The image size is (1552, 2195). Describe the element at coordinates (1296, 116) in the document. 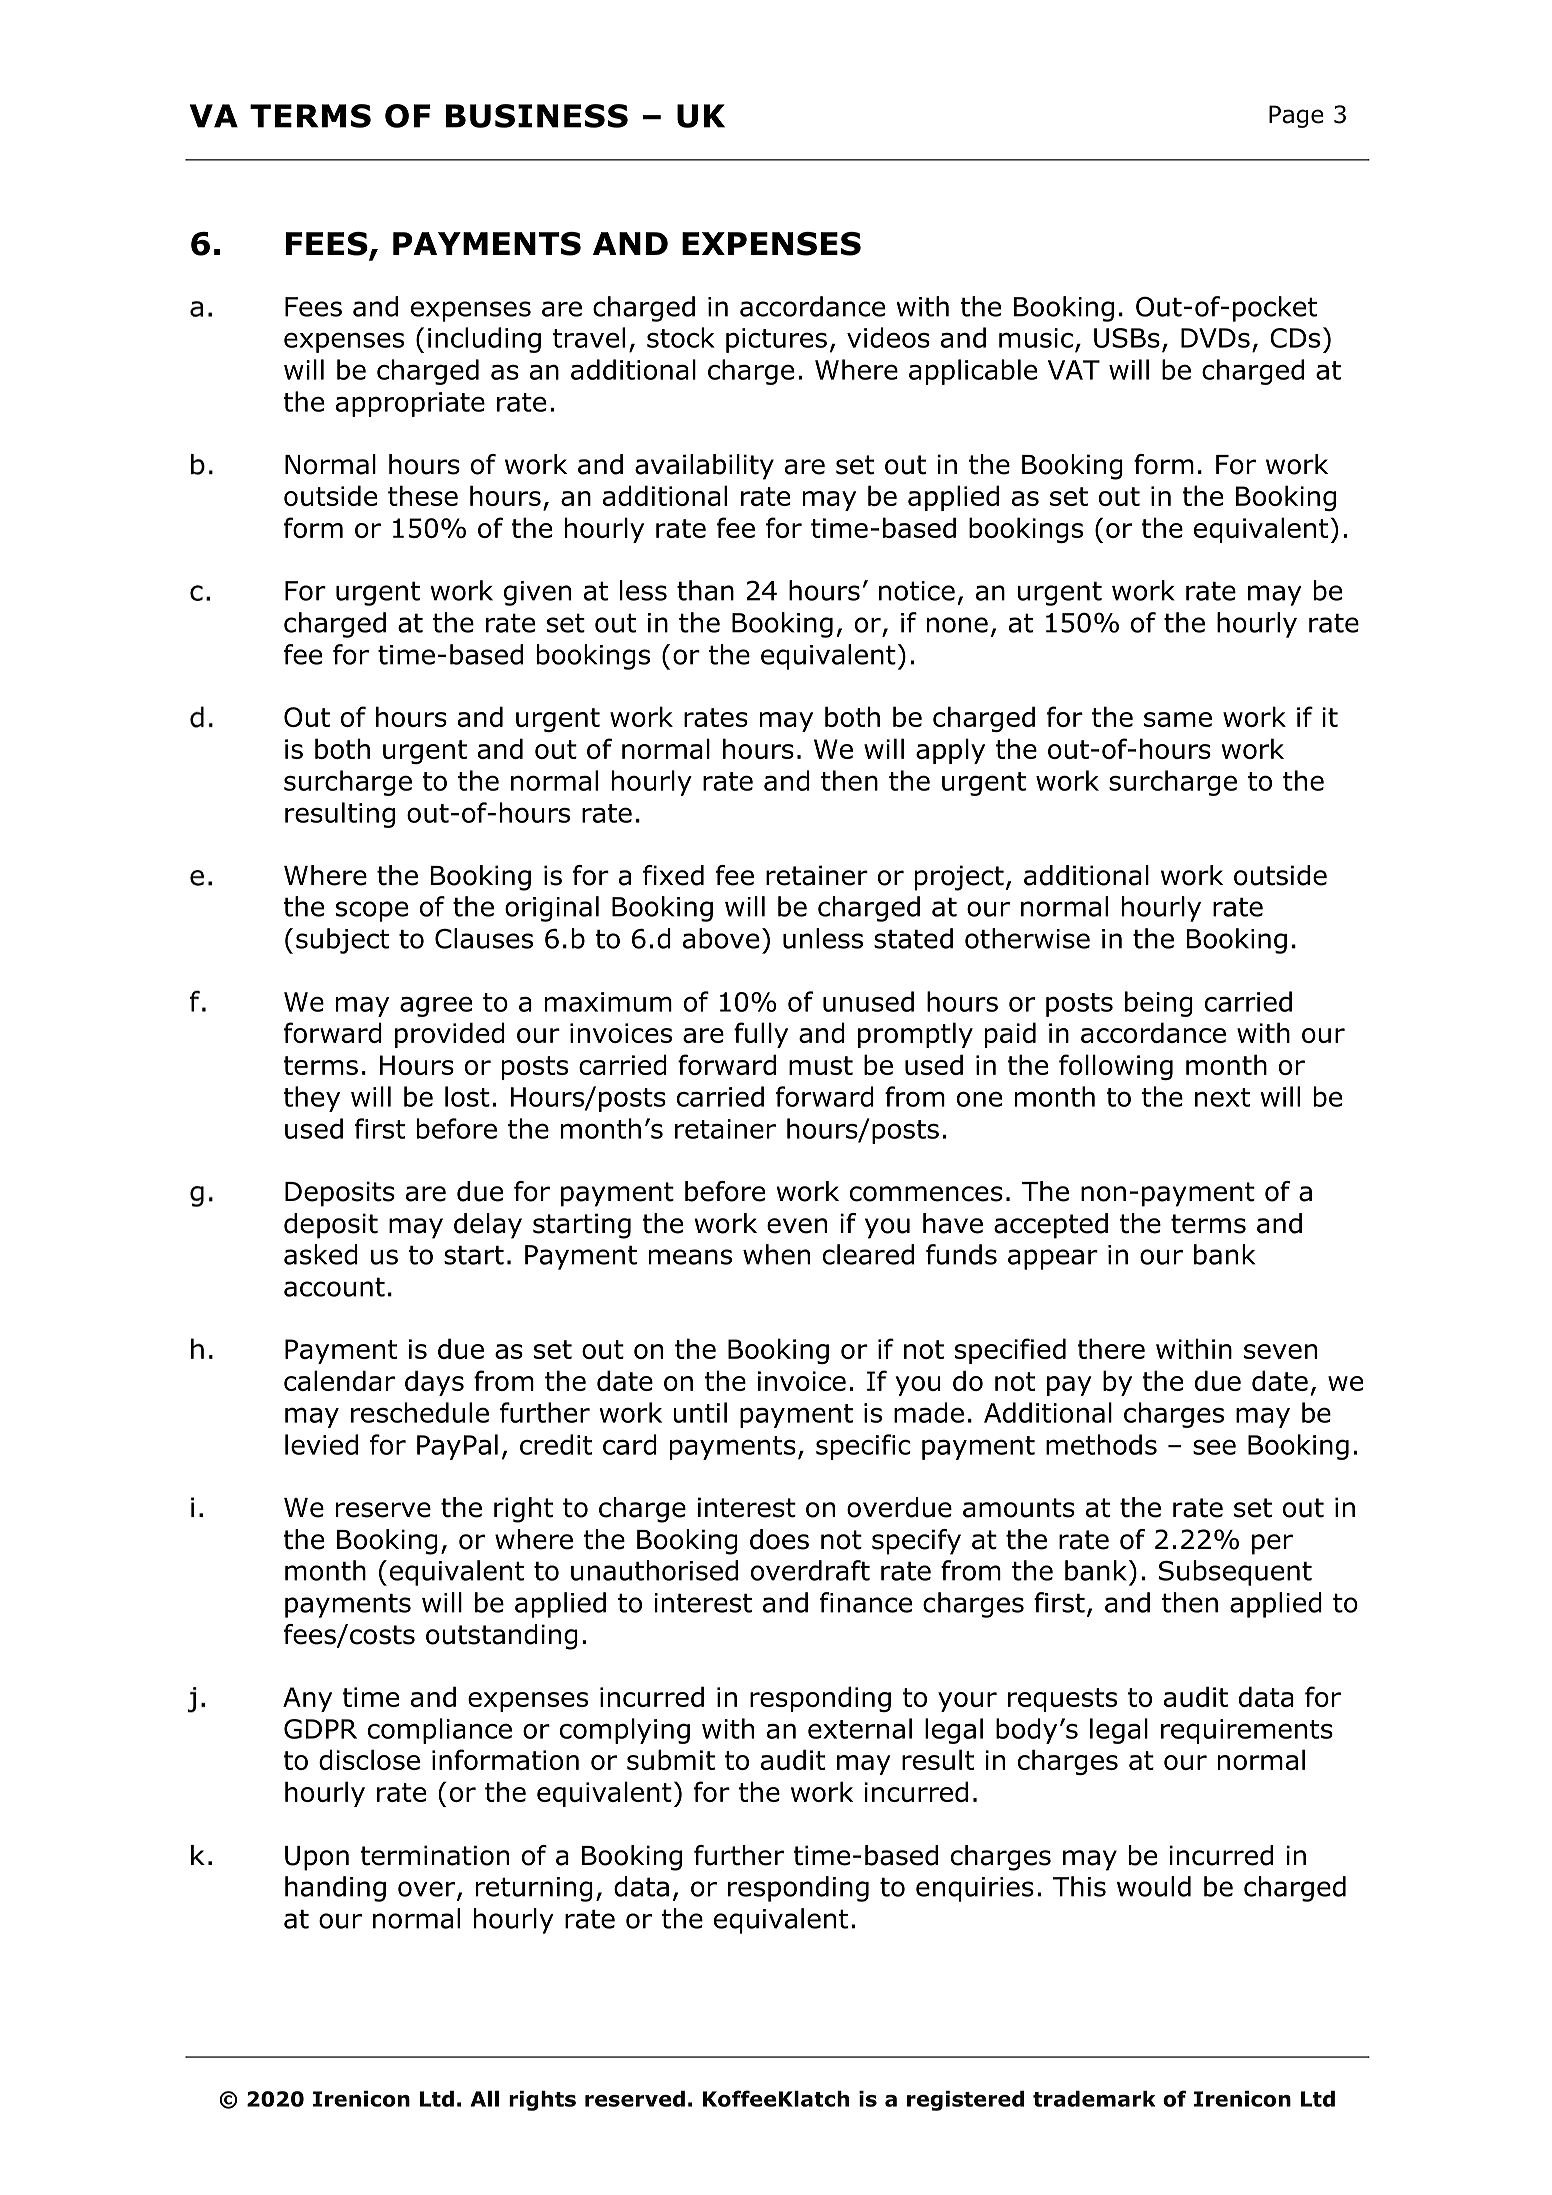

I see `Page` at that location.
